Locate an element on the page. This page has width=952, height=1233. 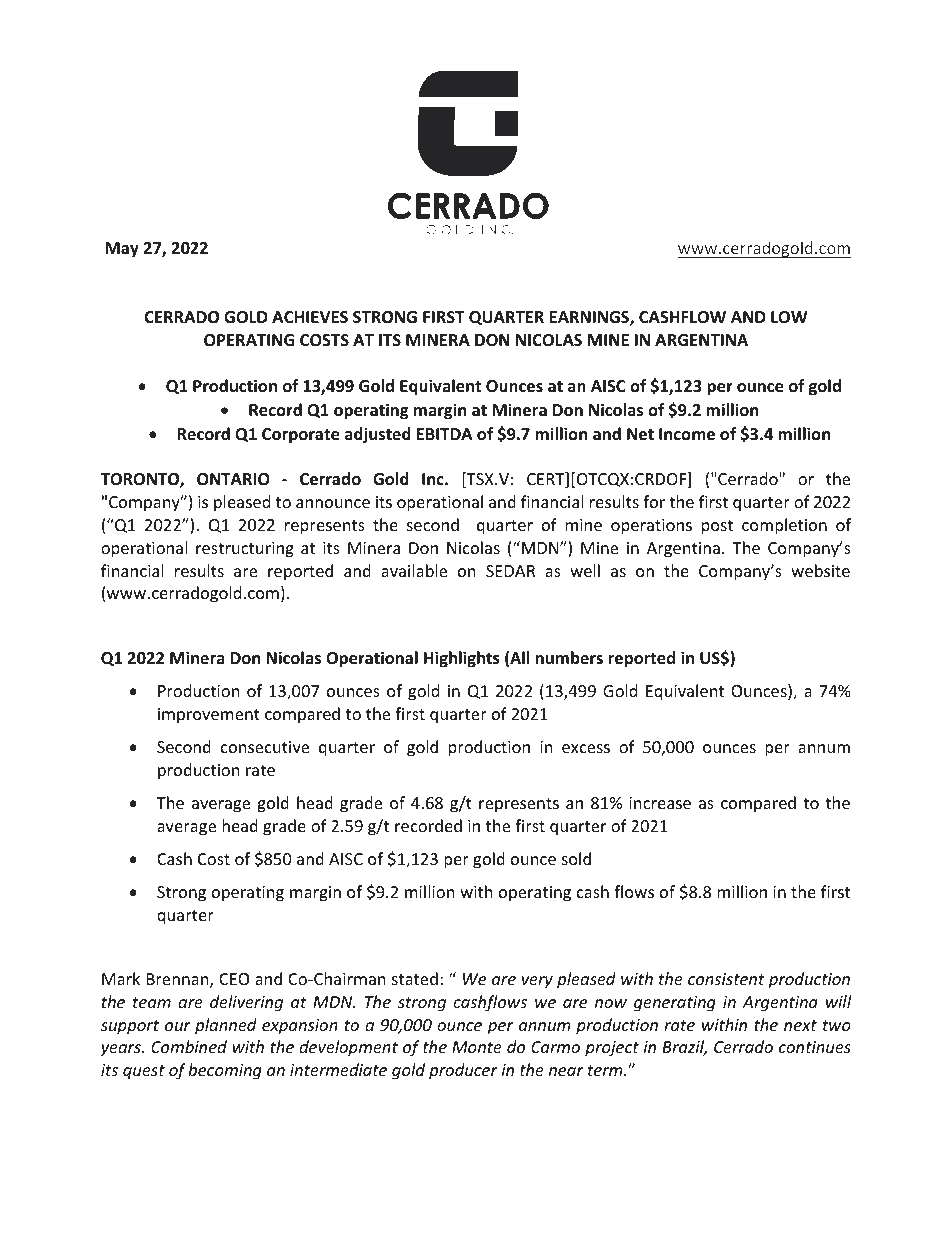
Combined is located at coordinates (189, 1046).
